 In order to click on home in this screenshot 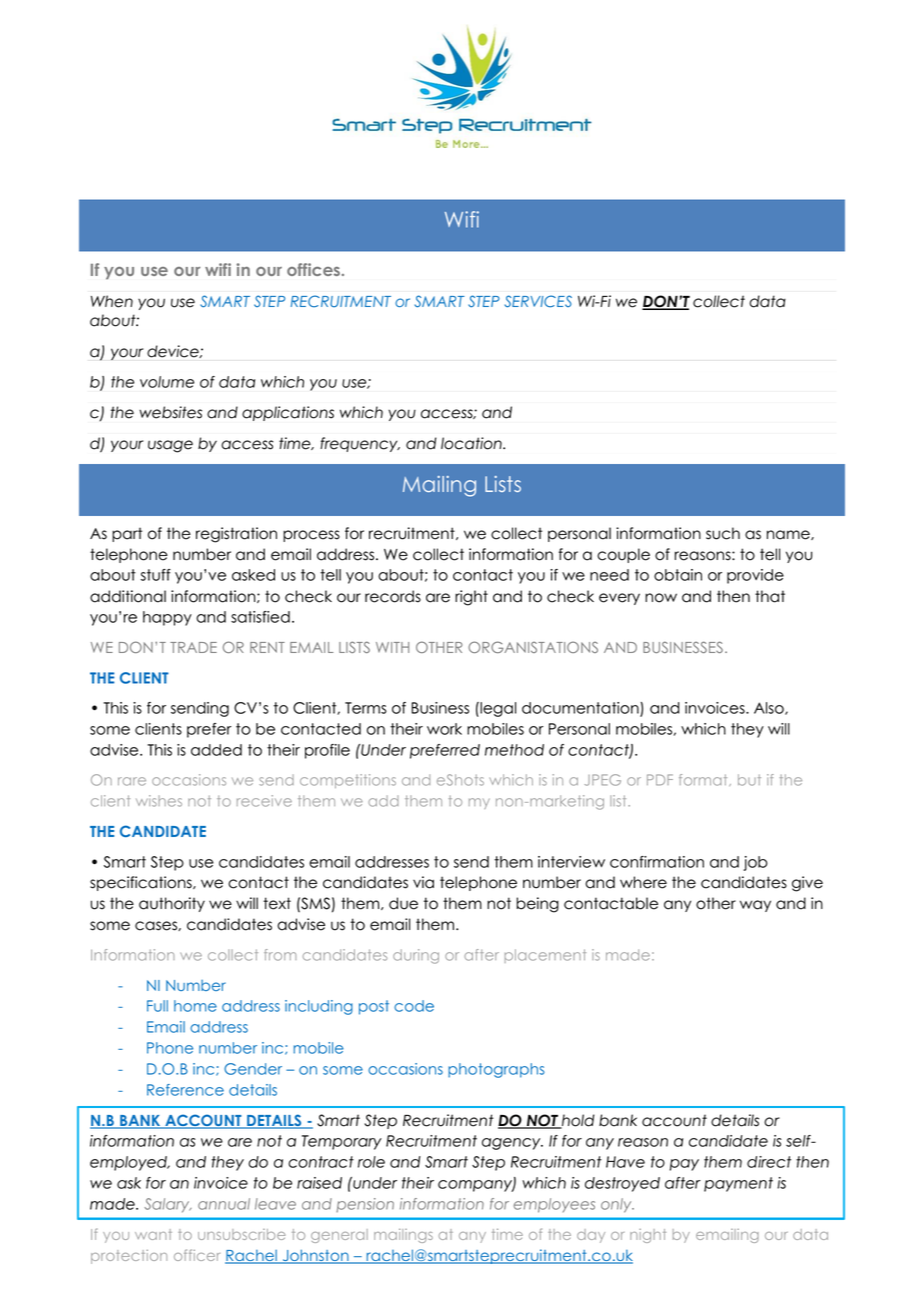, I will do `click(195, 1006)`.
